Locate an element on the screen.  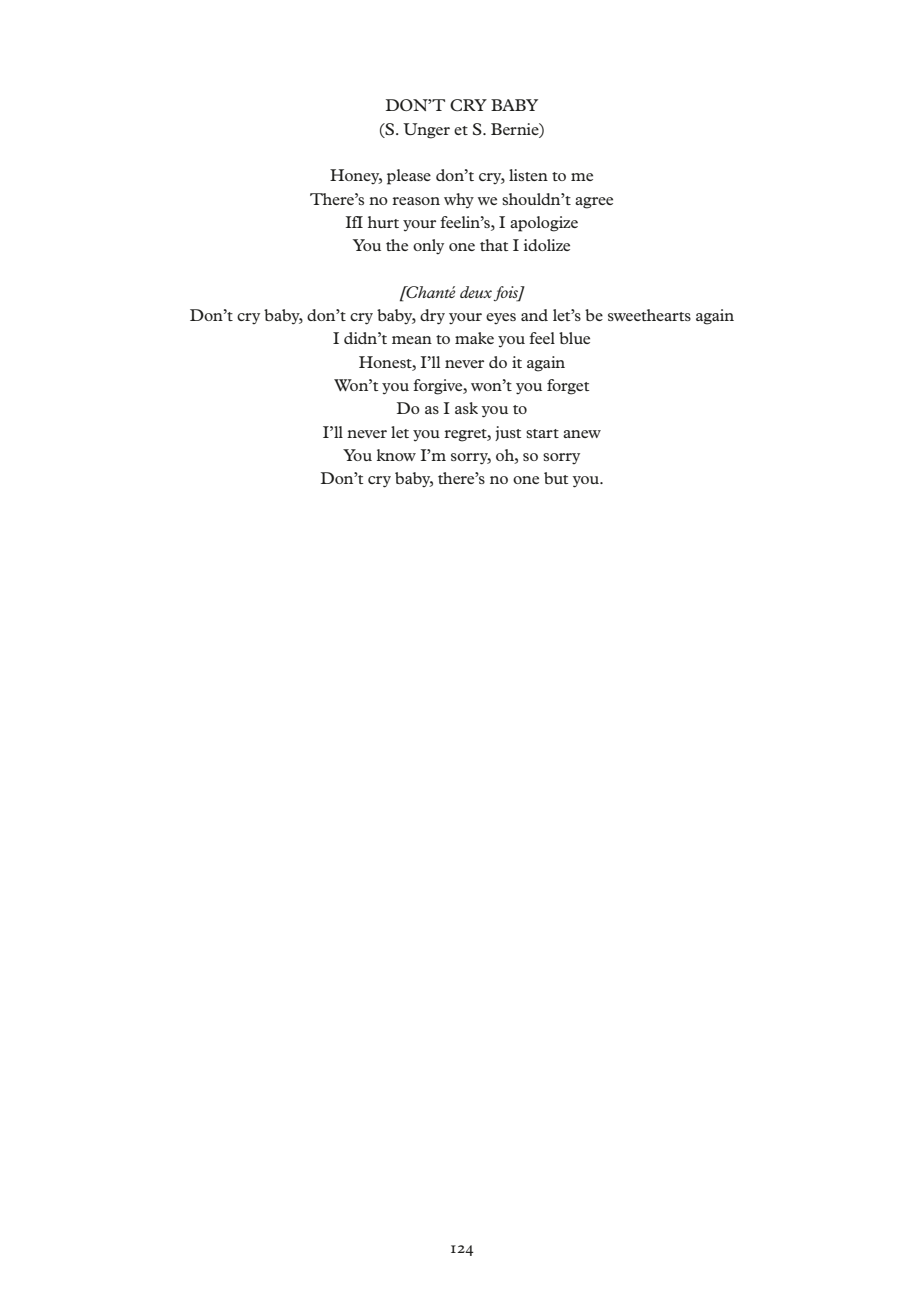
agree is located at coordinates (594, 203).
